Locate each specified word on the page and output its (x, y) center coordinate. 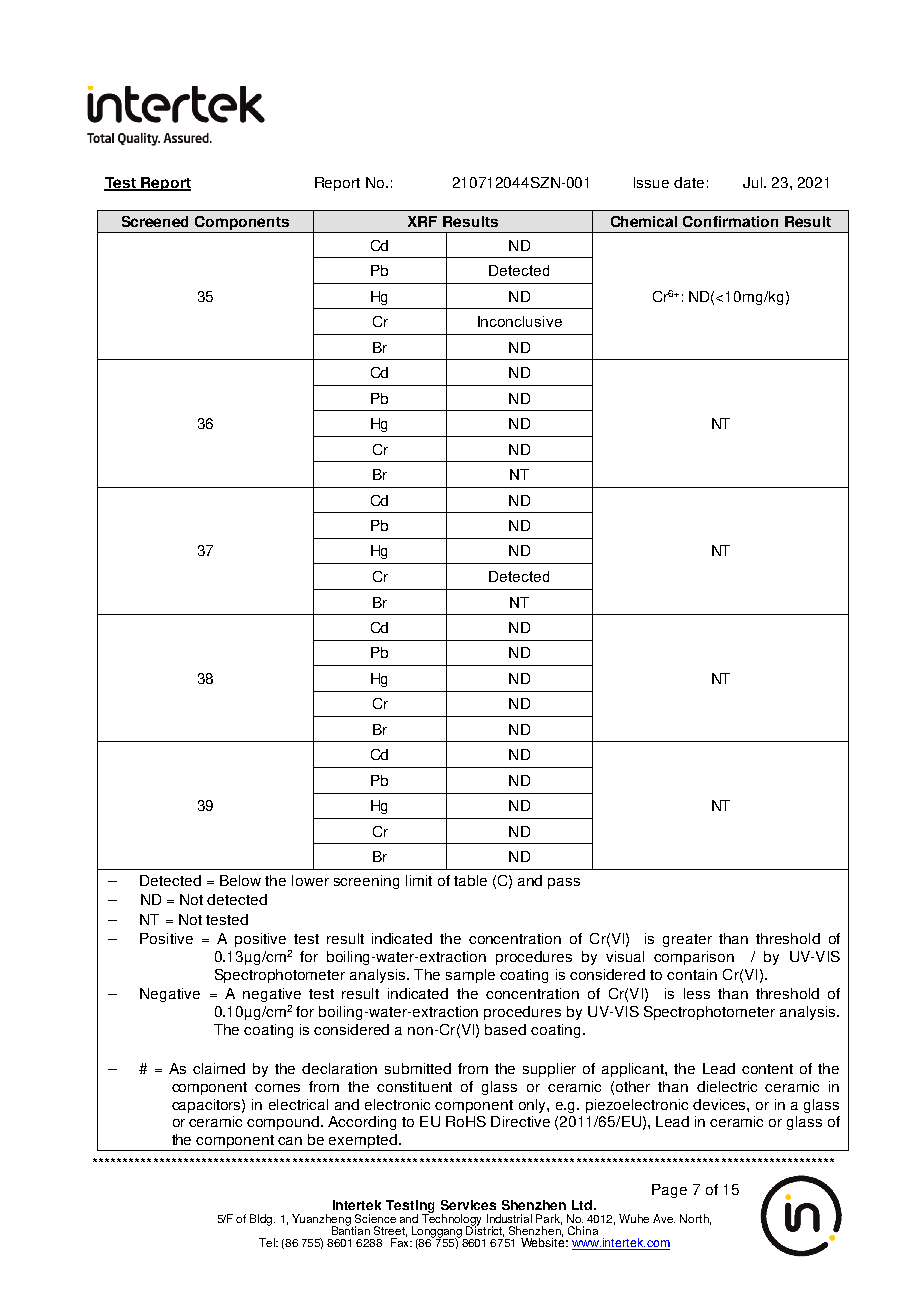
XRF (422, 221)
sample (470, 976)
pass (564, 883)
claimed (219, 1068)
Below (240, 880)
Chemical (644, 221)
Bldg (262, 1220)
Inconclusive (520, 321)
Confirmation (730, 221)
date (689, 182)
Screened (155, 221)
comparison (694, 958)
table (470, 880)
